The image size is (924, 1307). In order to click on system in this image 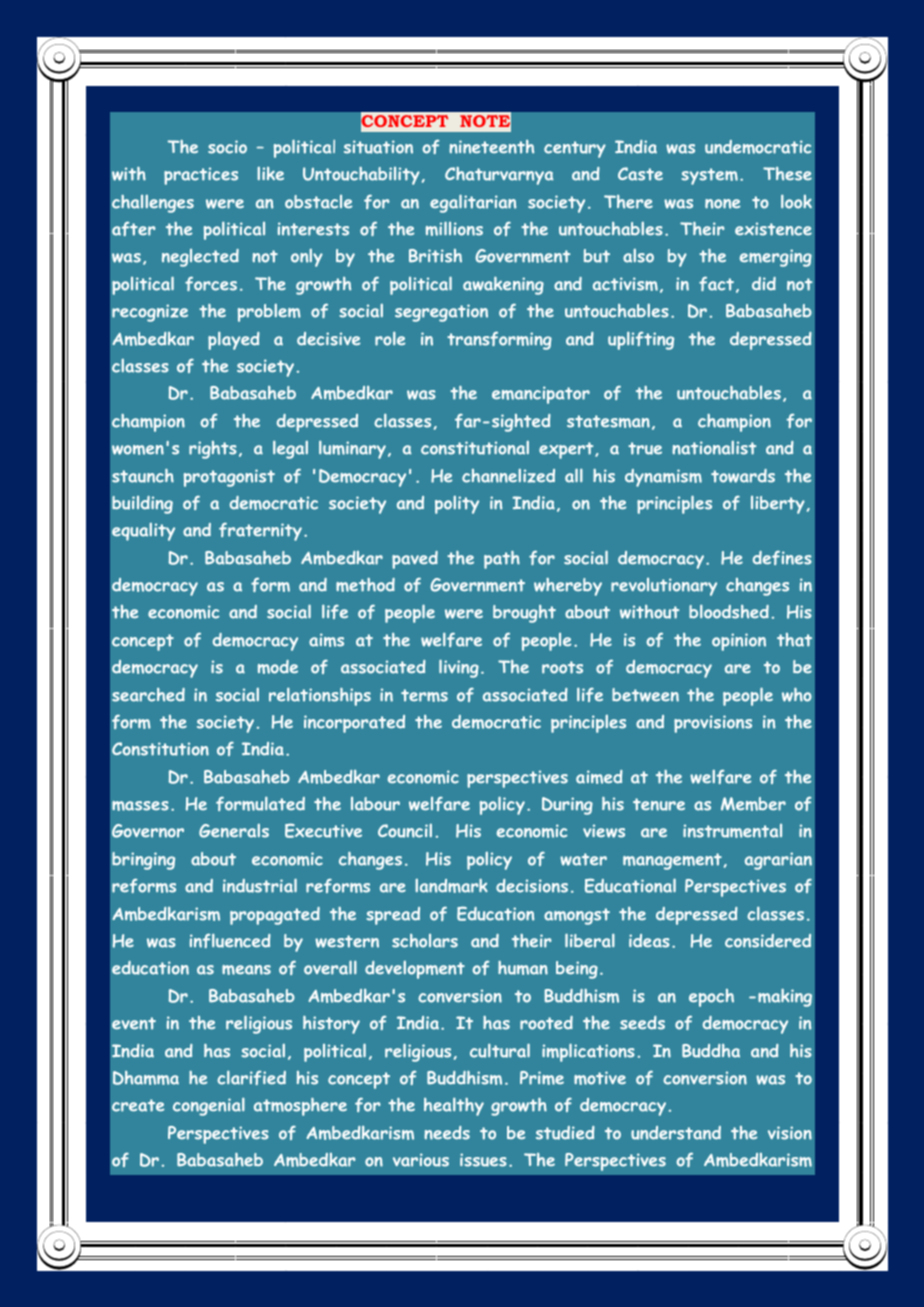, I will do `click(709, 176)`.
